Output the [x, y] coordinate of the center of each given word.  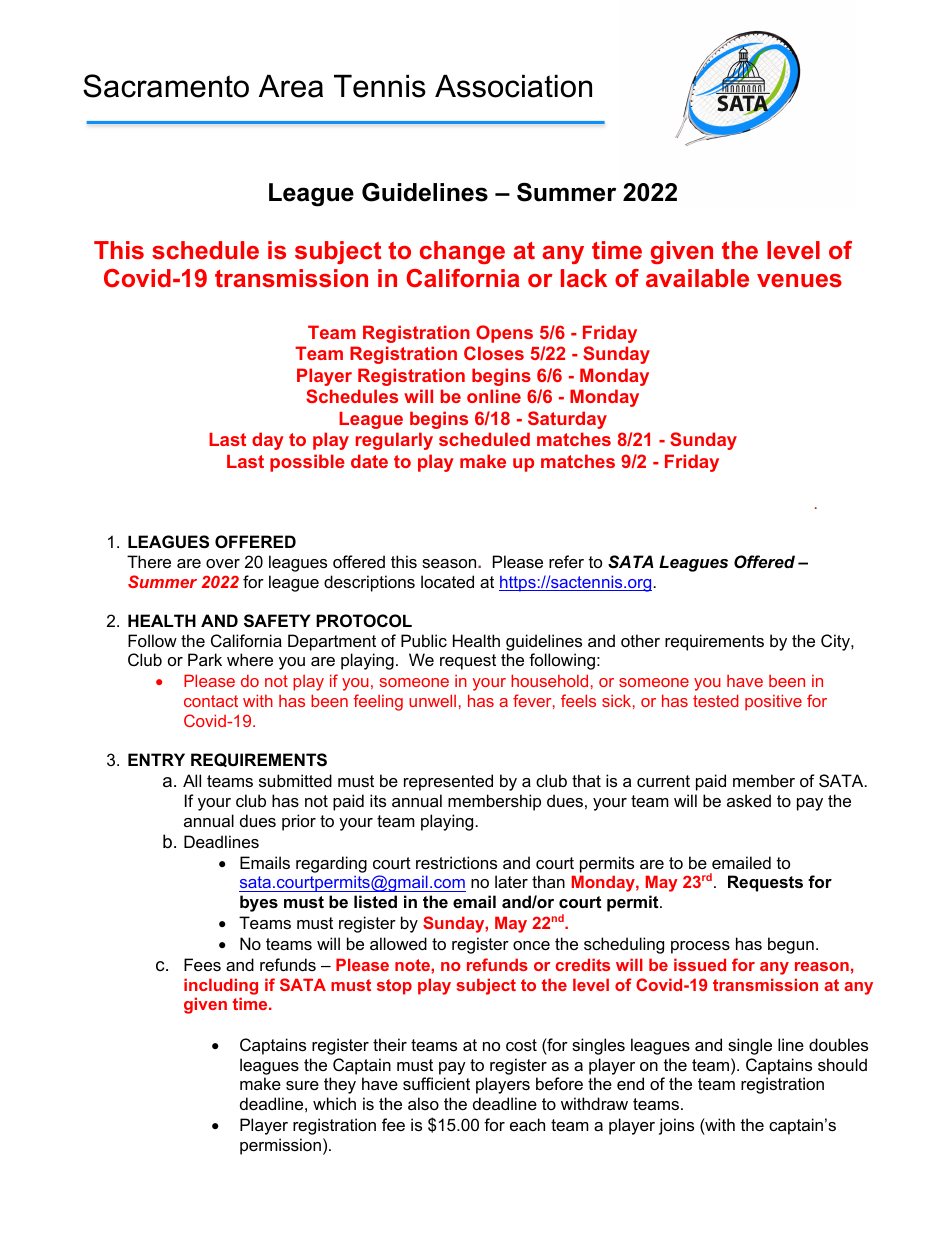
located [447, 581]
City [836, 642]
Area [291, 86]
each [527, 1124]
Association [513, 86]
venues [799, 280]
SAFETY [277, 621]
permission [280, 1146]
